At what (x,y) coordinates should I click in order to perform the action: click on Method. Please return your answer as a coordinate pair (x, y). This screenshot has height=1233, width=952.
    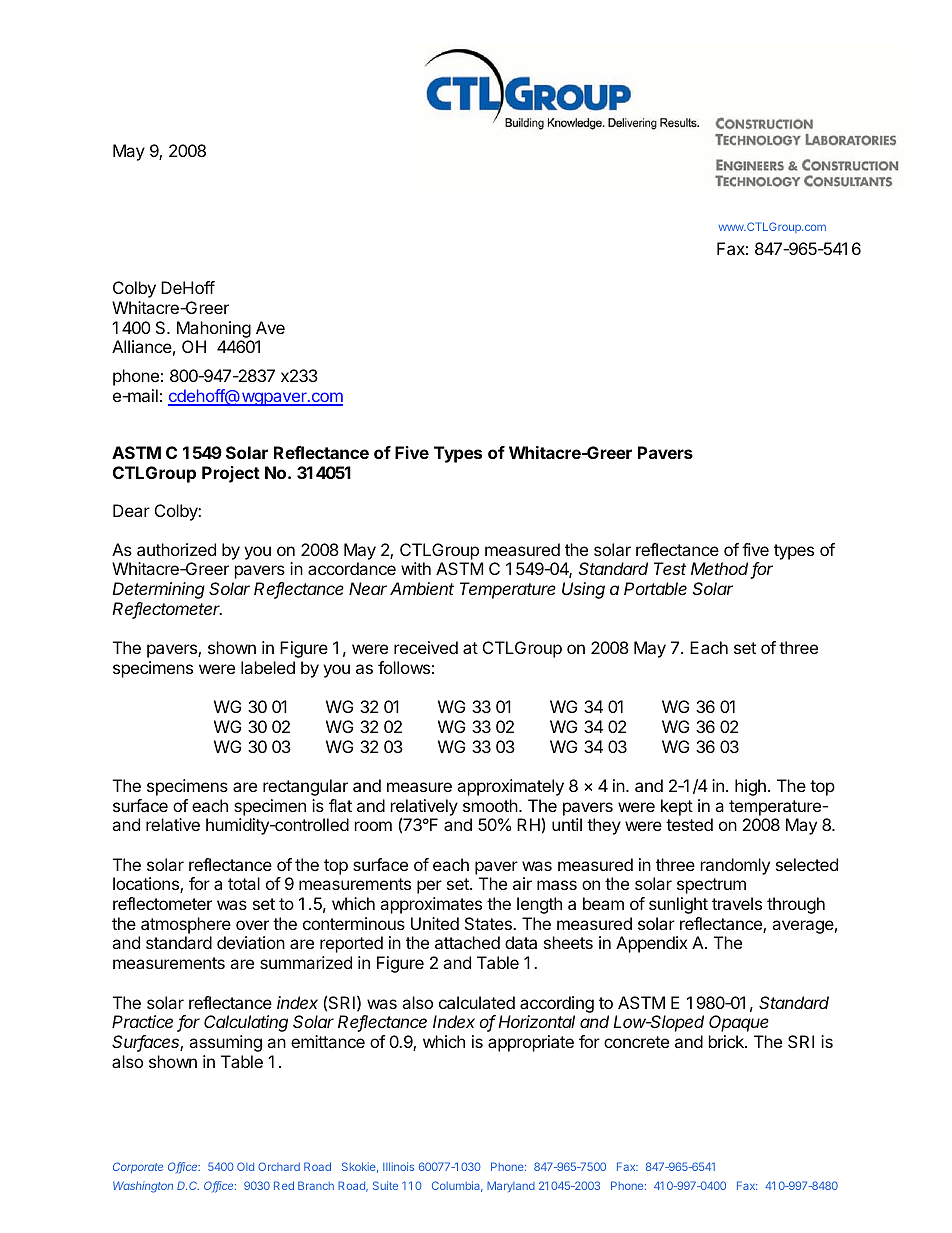
    Looking at the image, I should click on (721, 570).
